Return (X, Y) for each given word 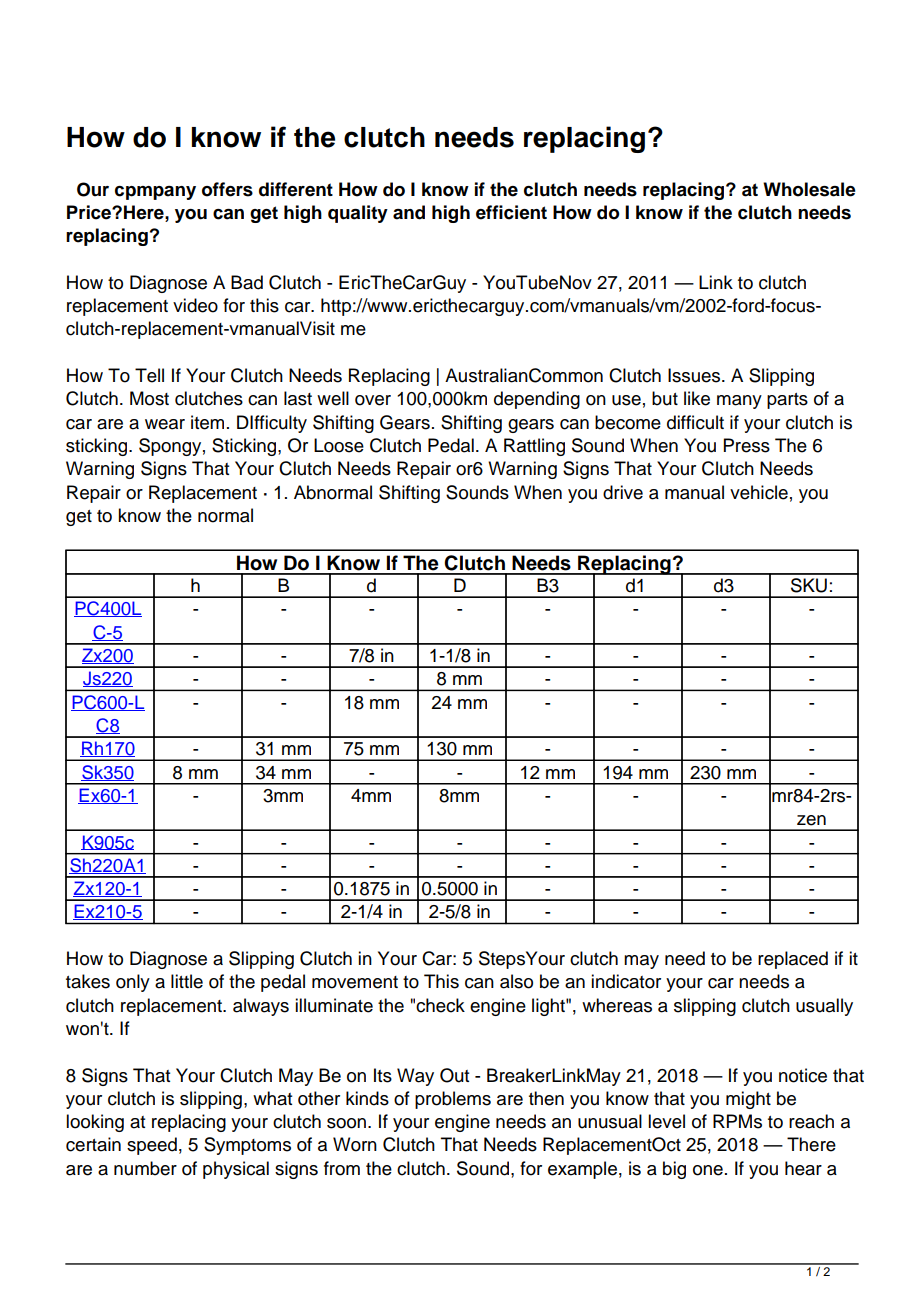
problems (453, 1100)
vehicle (759, 492)
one (708, 1170)
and (409, 212)
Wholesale (809, 189)
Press (747, 445)
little (187, 981)
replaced (793, 960)
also (516, 981)
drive (623, 492)
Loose (339, 445)
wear (165, 424)
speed (152, 1146)
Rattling (534, 447)
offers (227, 189)
